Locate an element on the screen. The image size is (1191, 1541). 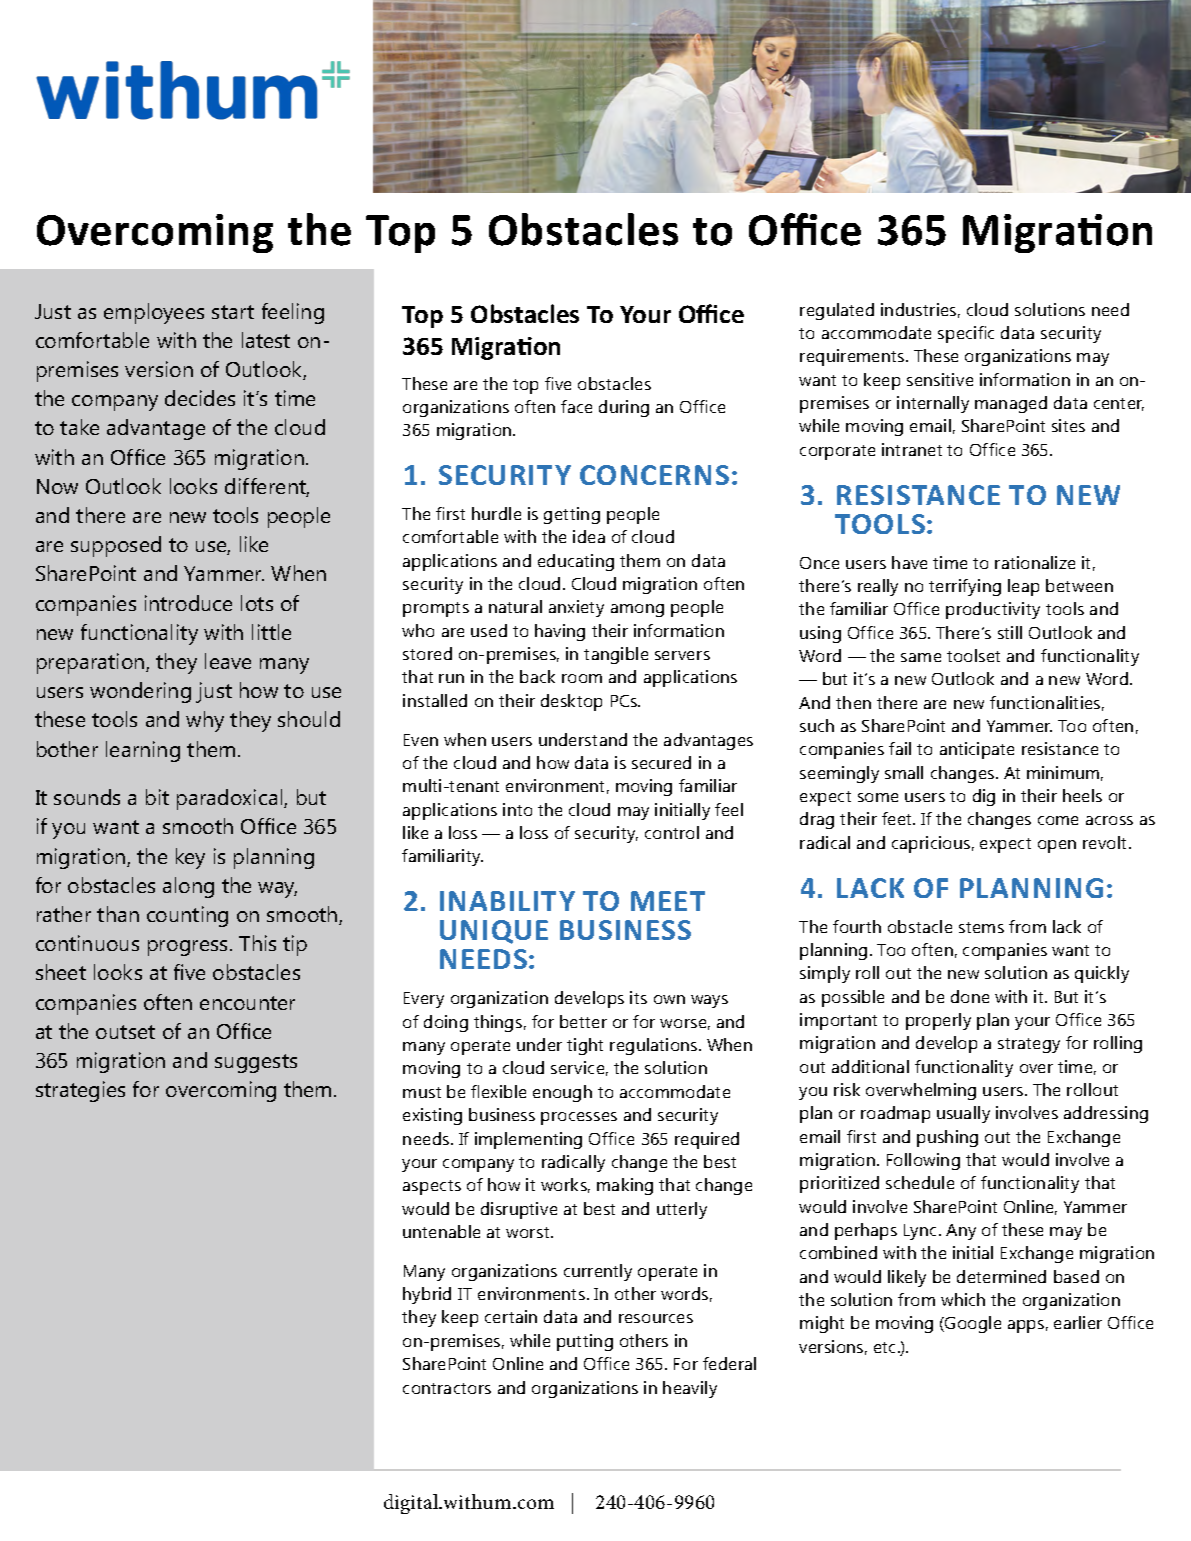
control is located at coordinates (672, 832).
